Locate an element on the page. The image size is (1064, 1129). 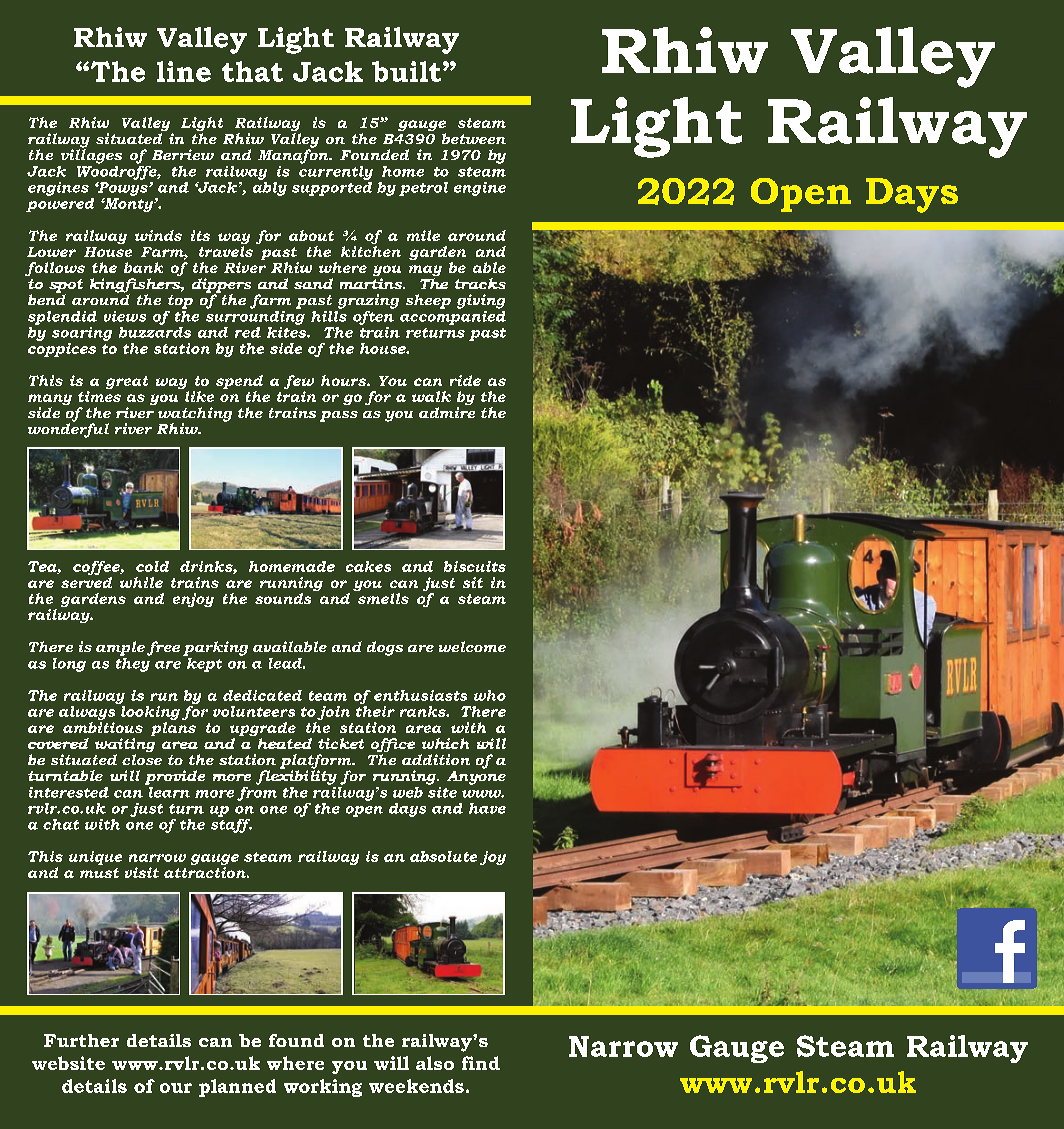
unique is located at coordinates (95, 858).
